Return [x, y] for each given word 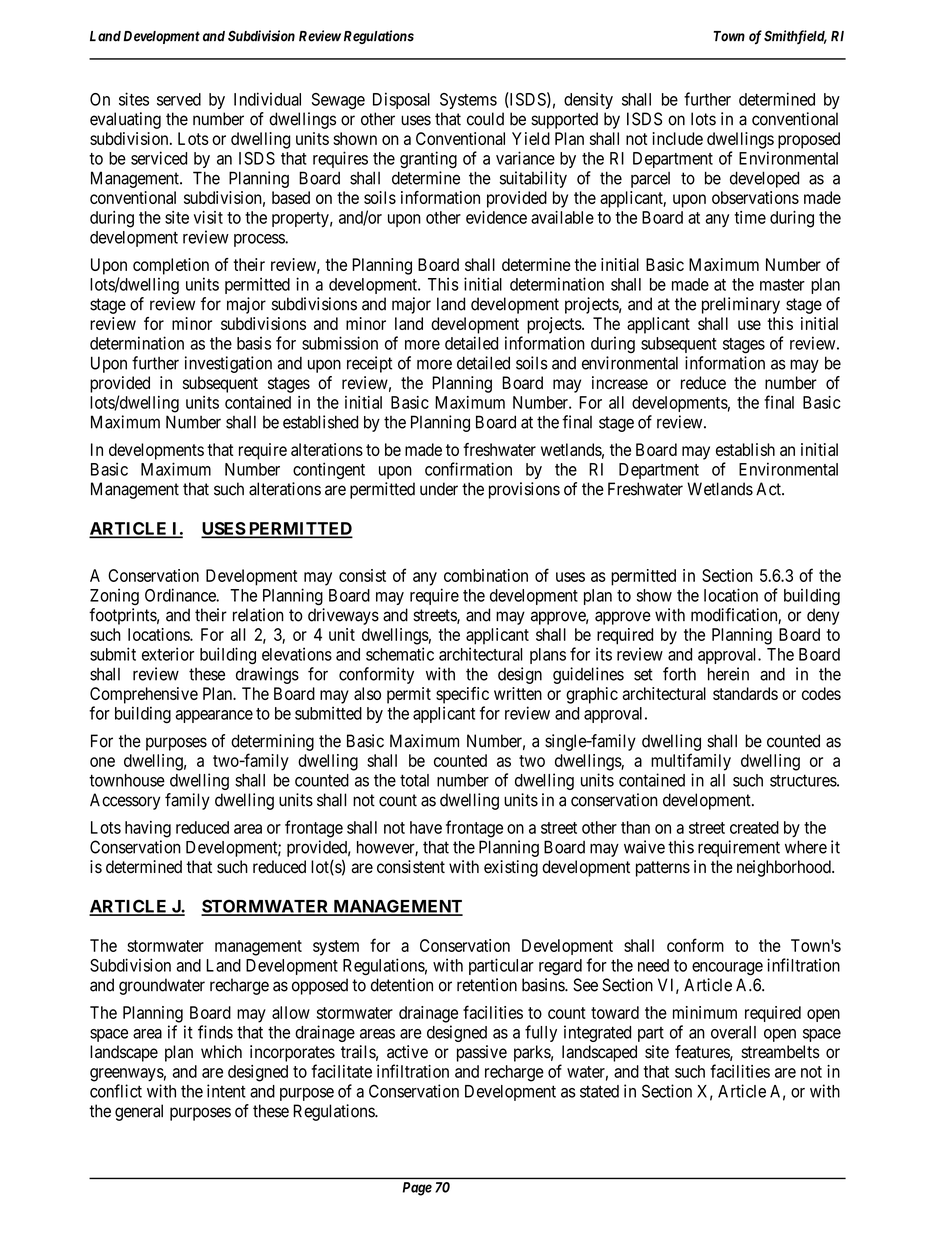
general [139, 1112]
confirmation [468, 469]
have [426, 827]
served [179, 99]
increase [620, 383]
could [485, 119]
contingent [329, 471]
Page [417, 1189]
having [148, 829]
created [754, 827]
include [677, 138]
